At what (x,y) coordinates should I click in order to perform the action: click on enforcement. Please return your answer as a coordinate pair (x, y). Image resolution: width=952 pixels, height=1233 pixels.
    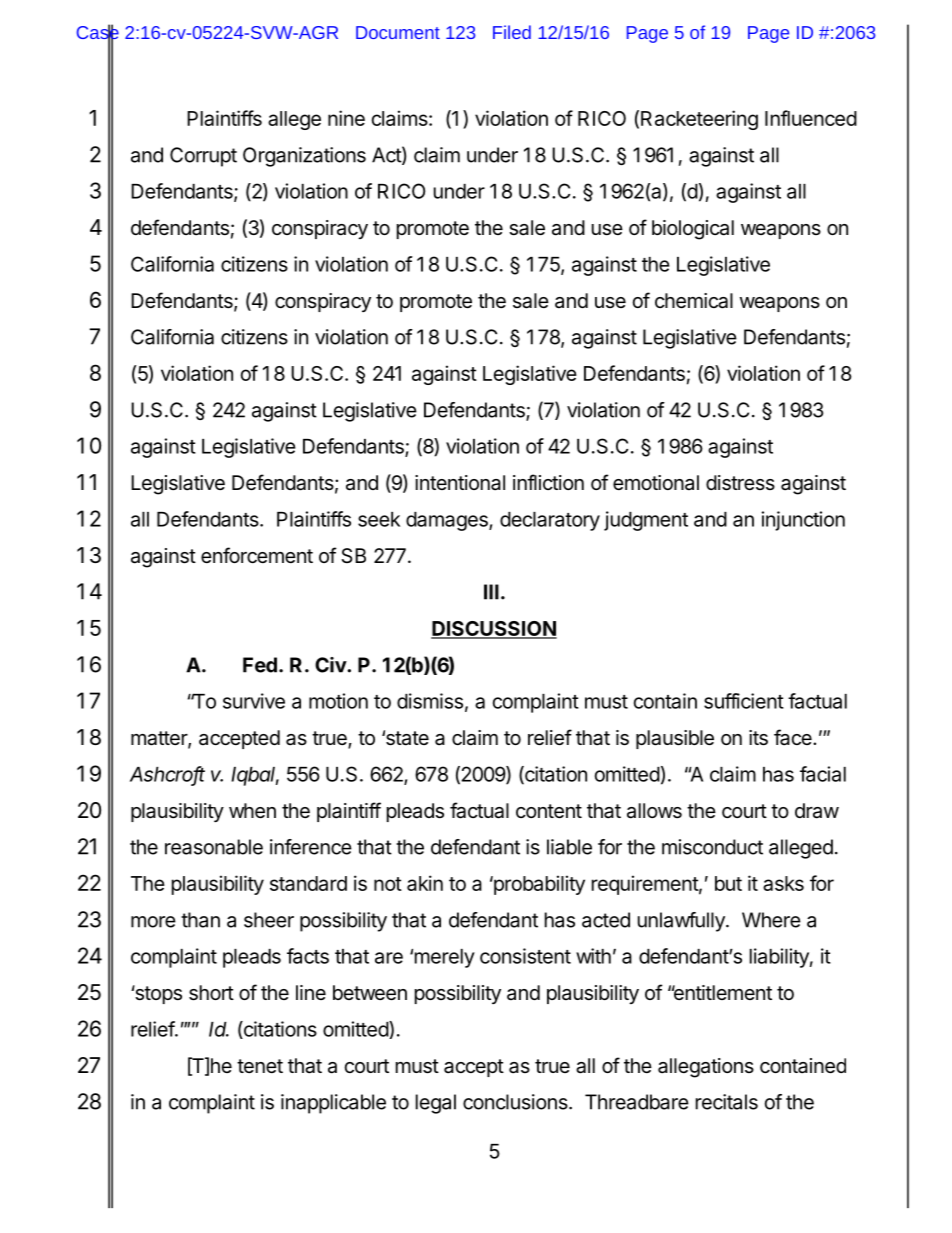
    Looking at the image, I should click on (257, 555).
